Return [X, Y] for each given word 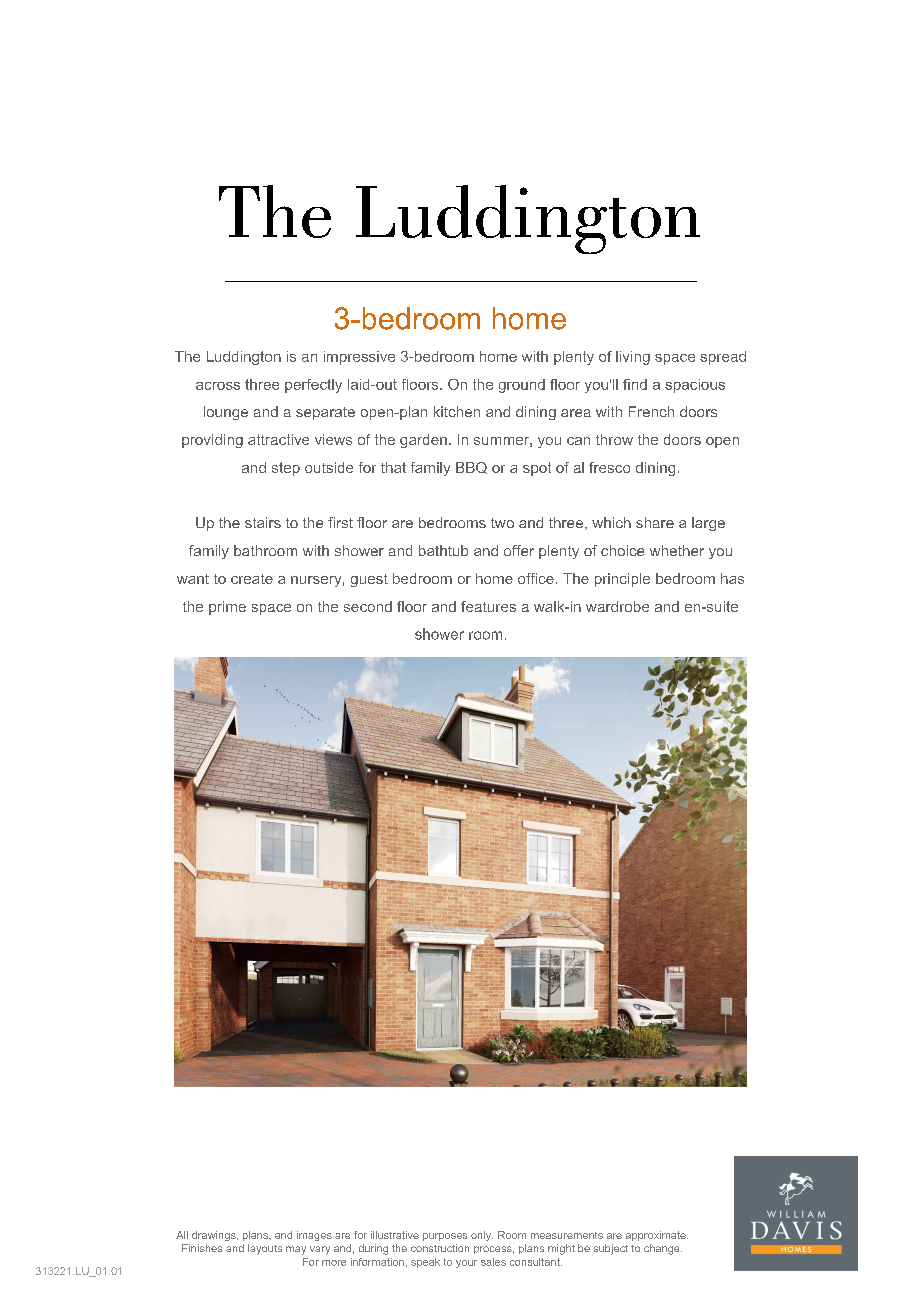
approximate [657, 1236]
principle [622, 580]
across [218, 386]
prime [227, 608]
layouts [265, 1249]
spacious [695, 386]
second [368, 606]
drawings [215, 1236]
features [488, 606]
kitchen [457, 411]
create [252, 579]
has [732, 578]
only [482, 1236]
